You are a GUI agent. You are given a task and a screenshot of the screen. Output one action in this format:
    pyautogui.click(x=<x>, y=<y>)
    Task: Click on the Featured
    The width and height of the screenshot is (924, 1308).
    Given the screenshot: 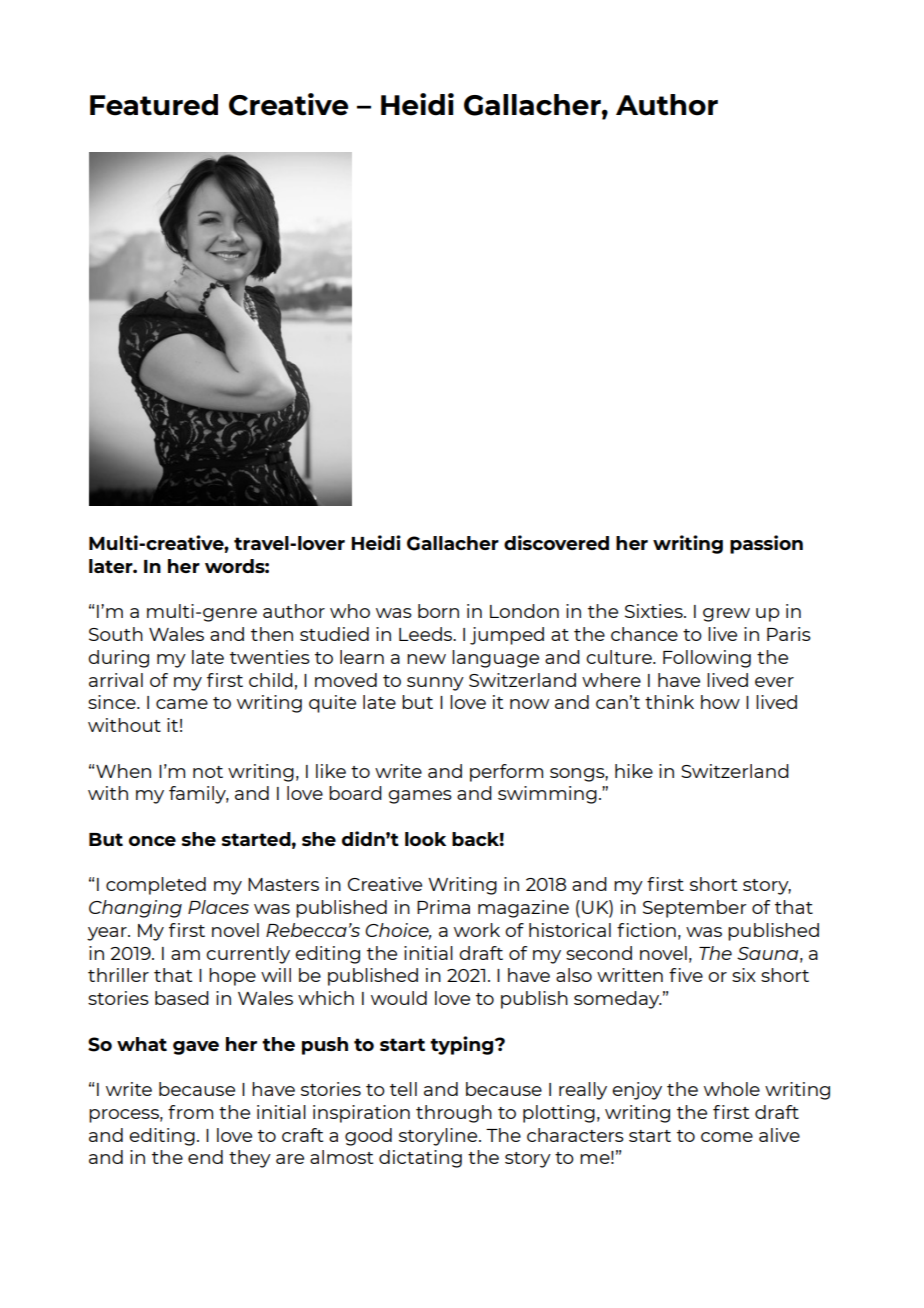 What is the action you would take?
    pyautogui.click(x=154, y=105)
